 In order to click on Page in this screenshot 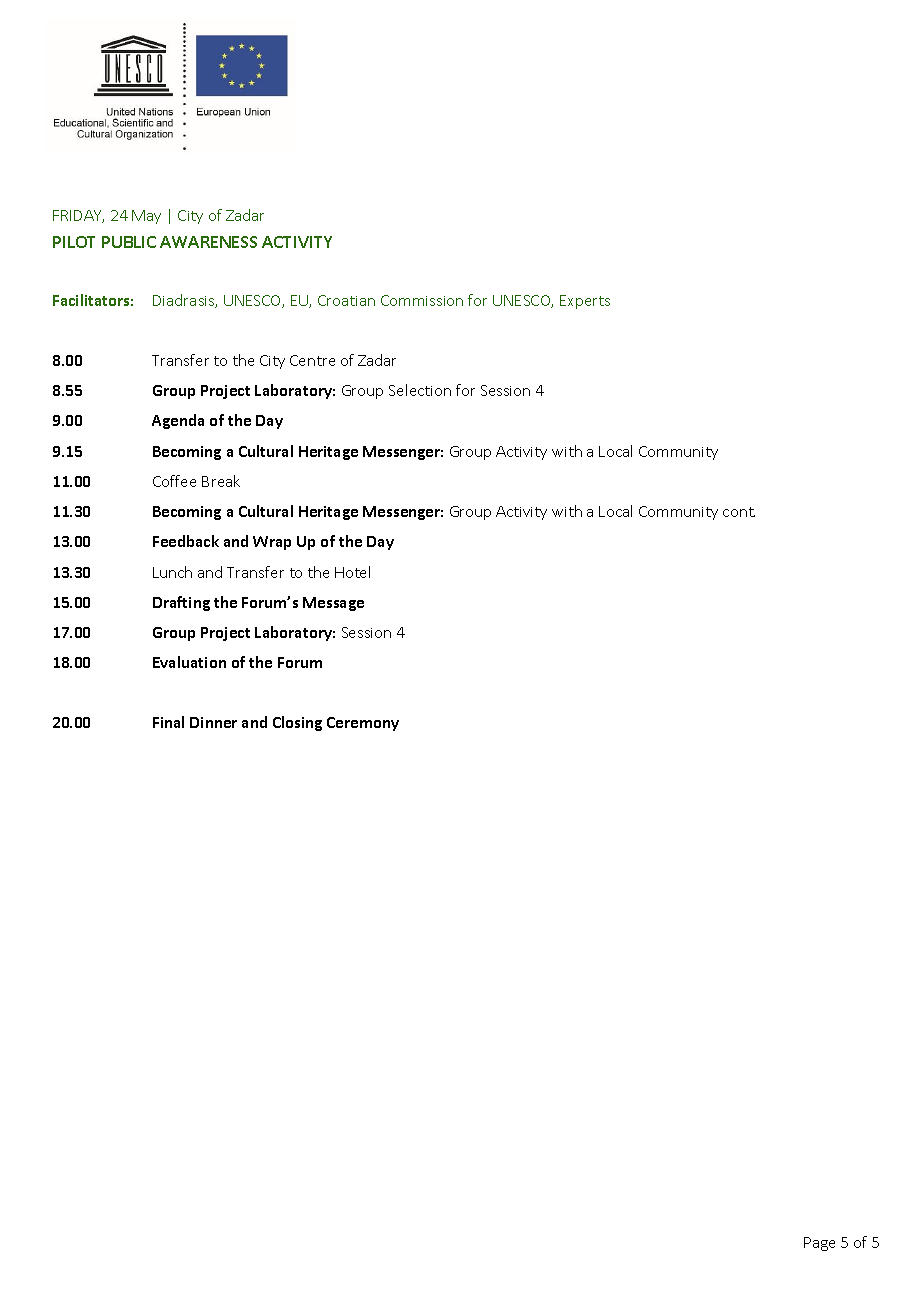, I will do `click(819, 1244)`.
